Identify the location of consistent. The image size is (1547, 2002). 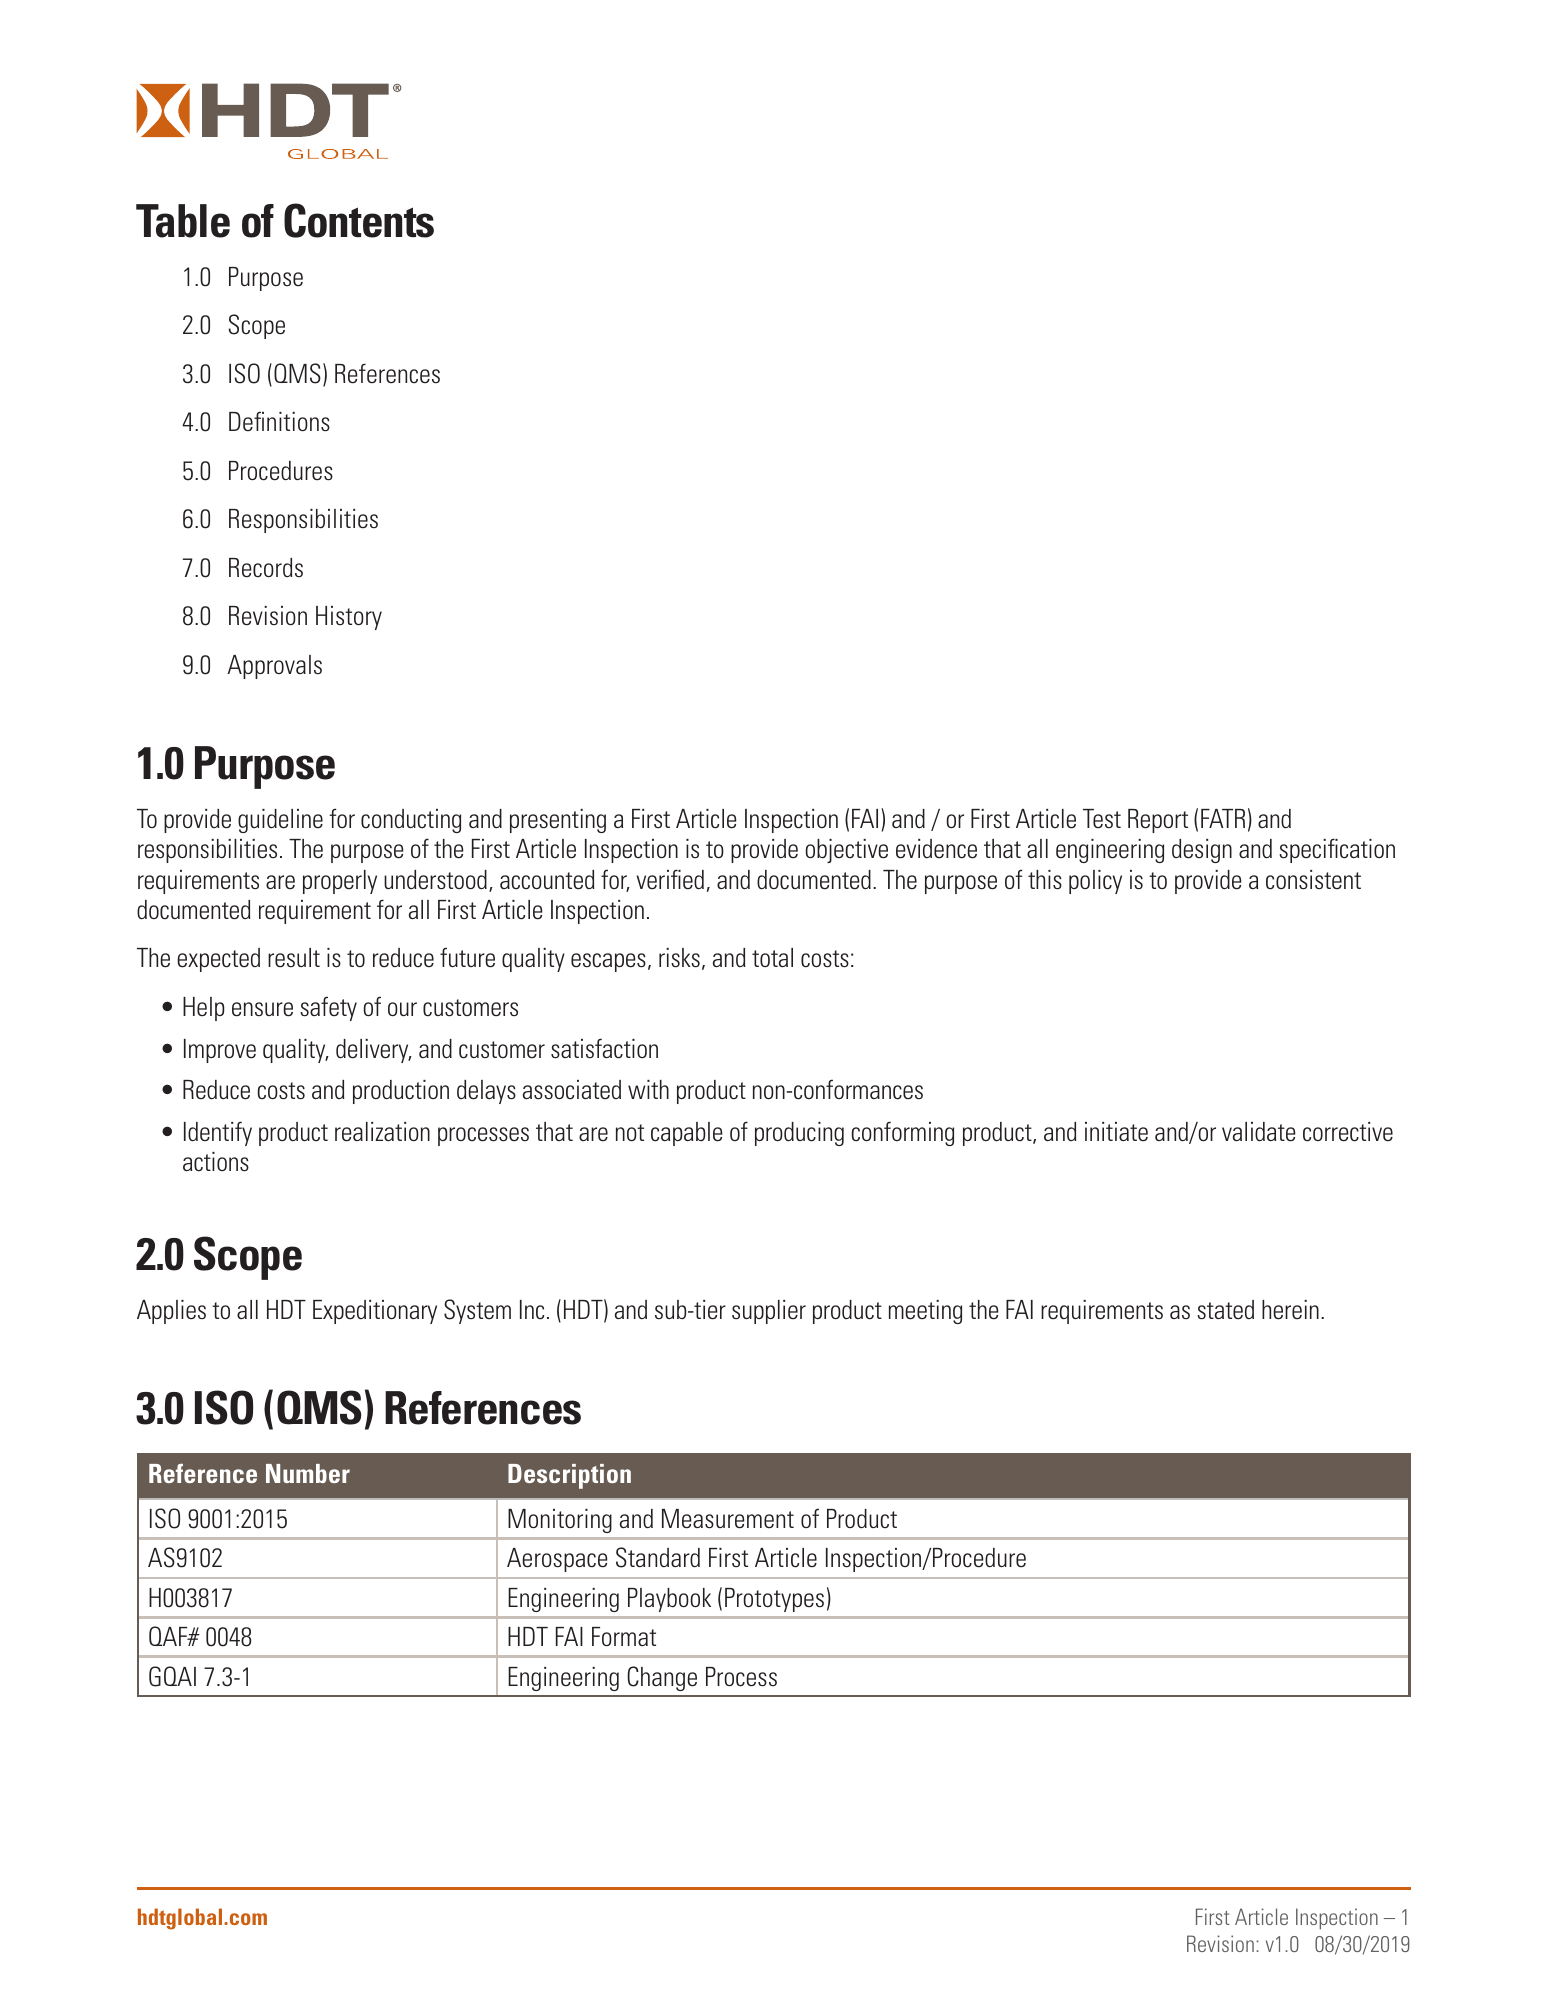
(1313, 880).
